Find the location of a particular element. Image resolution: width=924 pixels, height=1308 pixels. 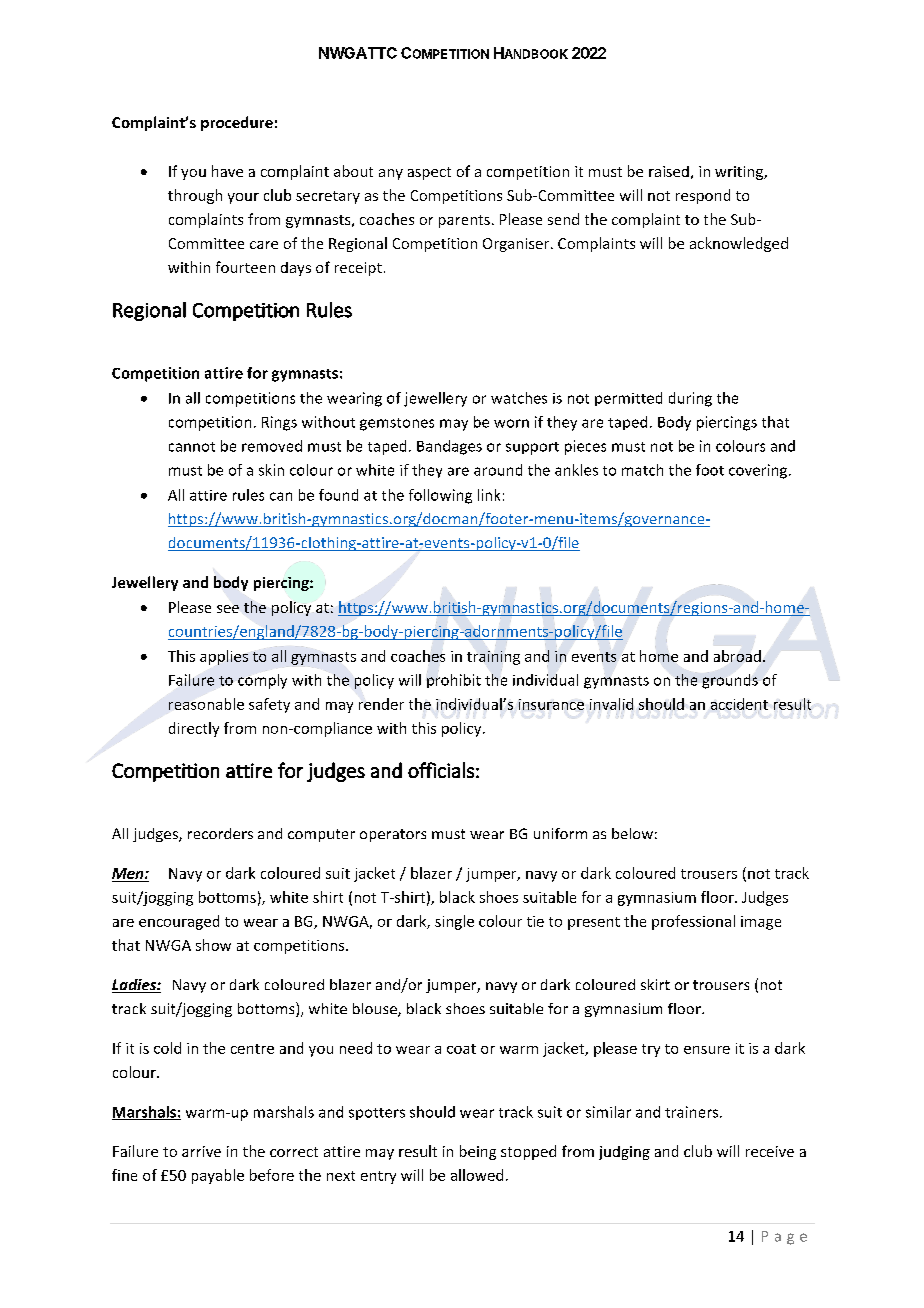

being is located at coordinates (478, 1152).
